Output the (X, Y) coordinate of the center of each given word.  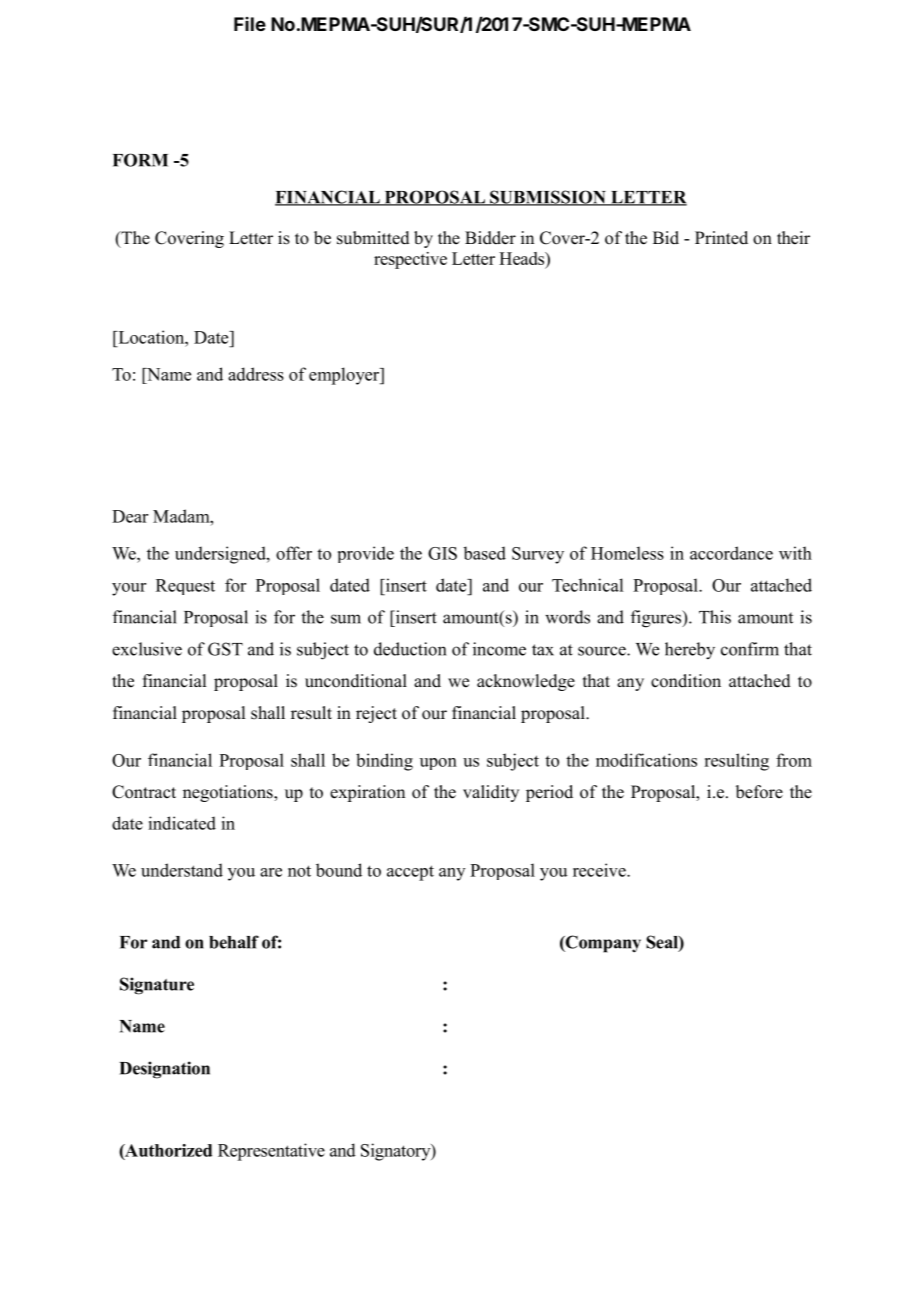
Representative (271, 1152)
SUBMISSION (548, 198)
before (759, 792)
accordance (731, 553)
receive (600, 870)
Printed (721, 238)
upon (438, 764)
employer (345, 376)
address (256, 374)
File (250, 24)
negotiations (229, 793)
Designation (164, 1070)
